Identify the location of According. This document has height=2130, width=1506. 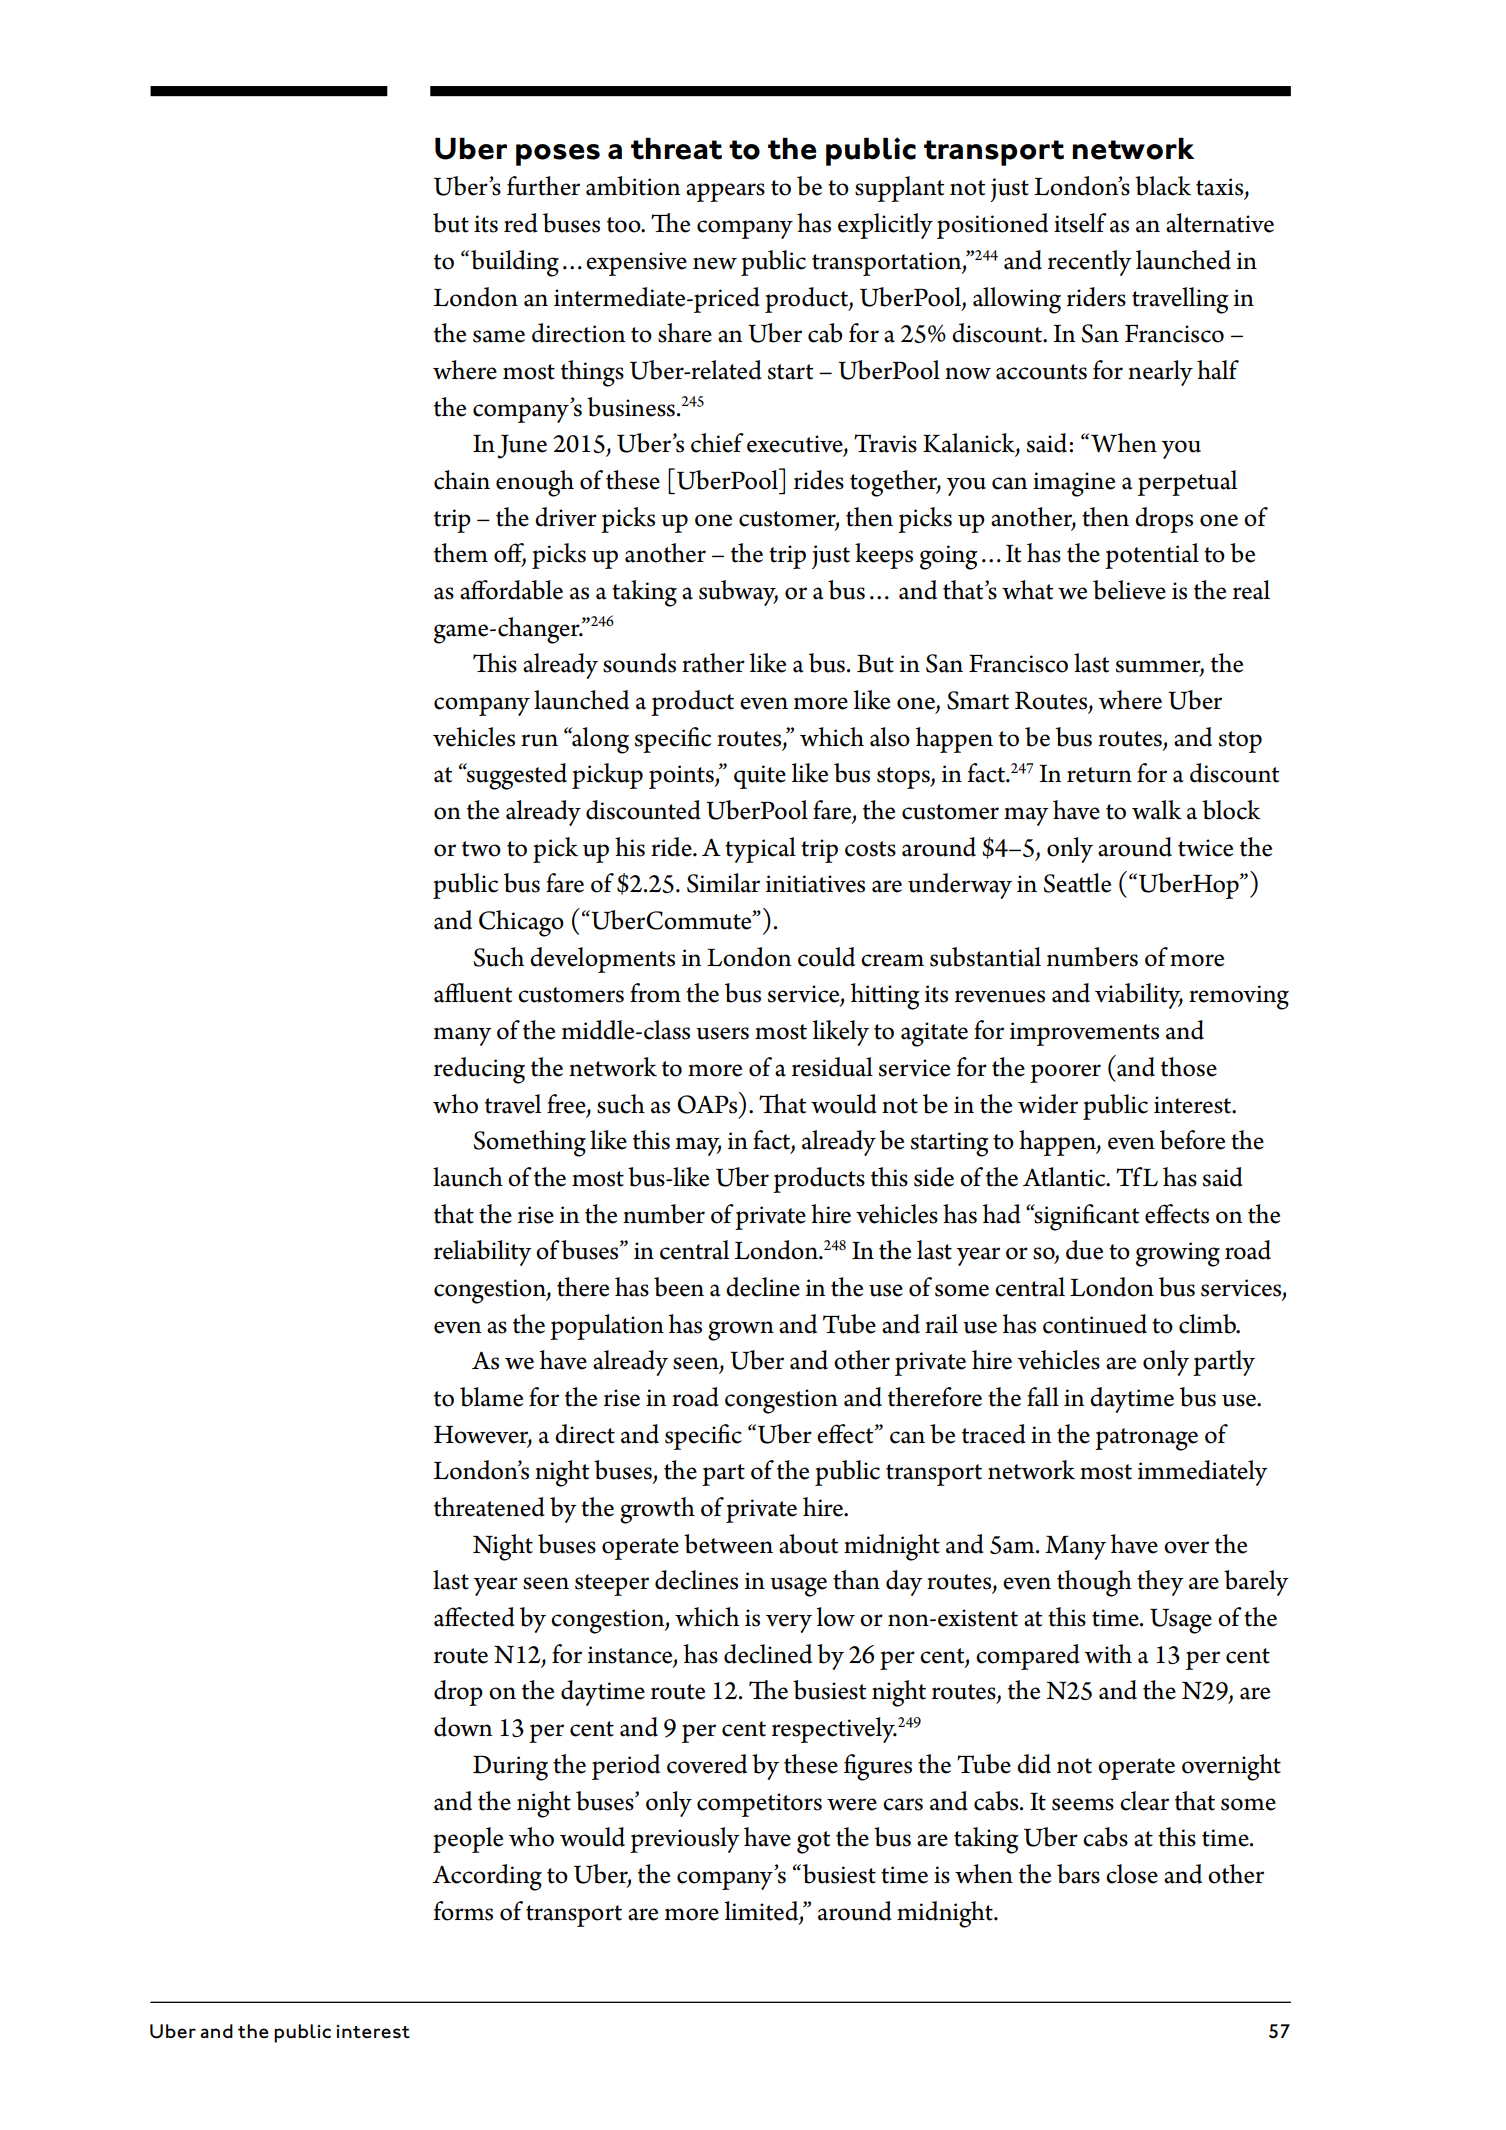
(487, 1877).
